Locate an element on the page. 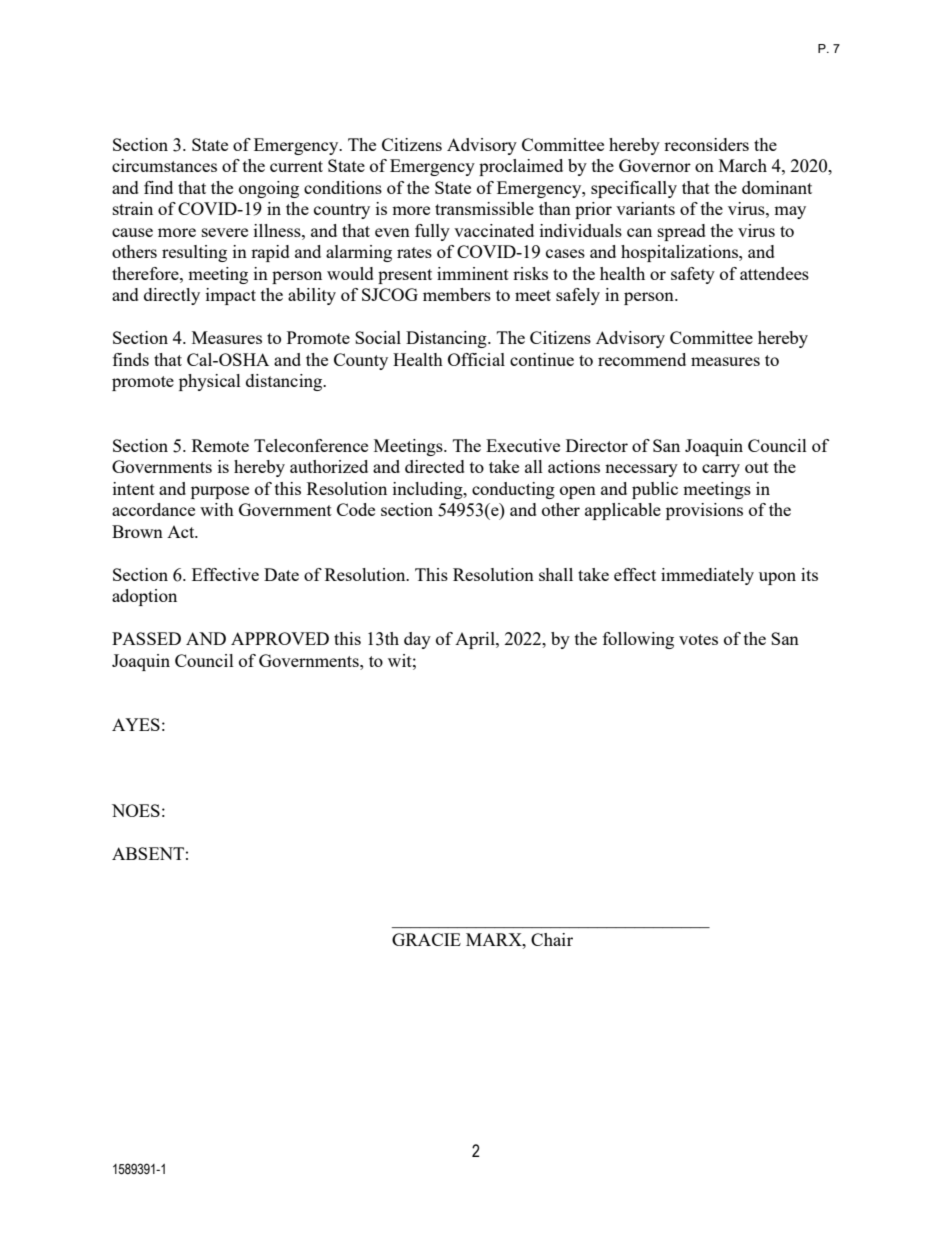 The width and height of the document is (952, 1233). votes is located at coordinates (698, 639).
